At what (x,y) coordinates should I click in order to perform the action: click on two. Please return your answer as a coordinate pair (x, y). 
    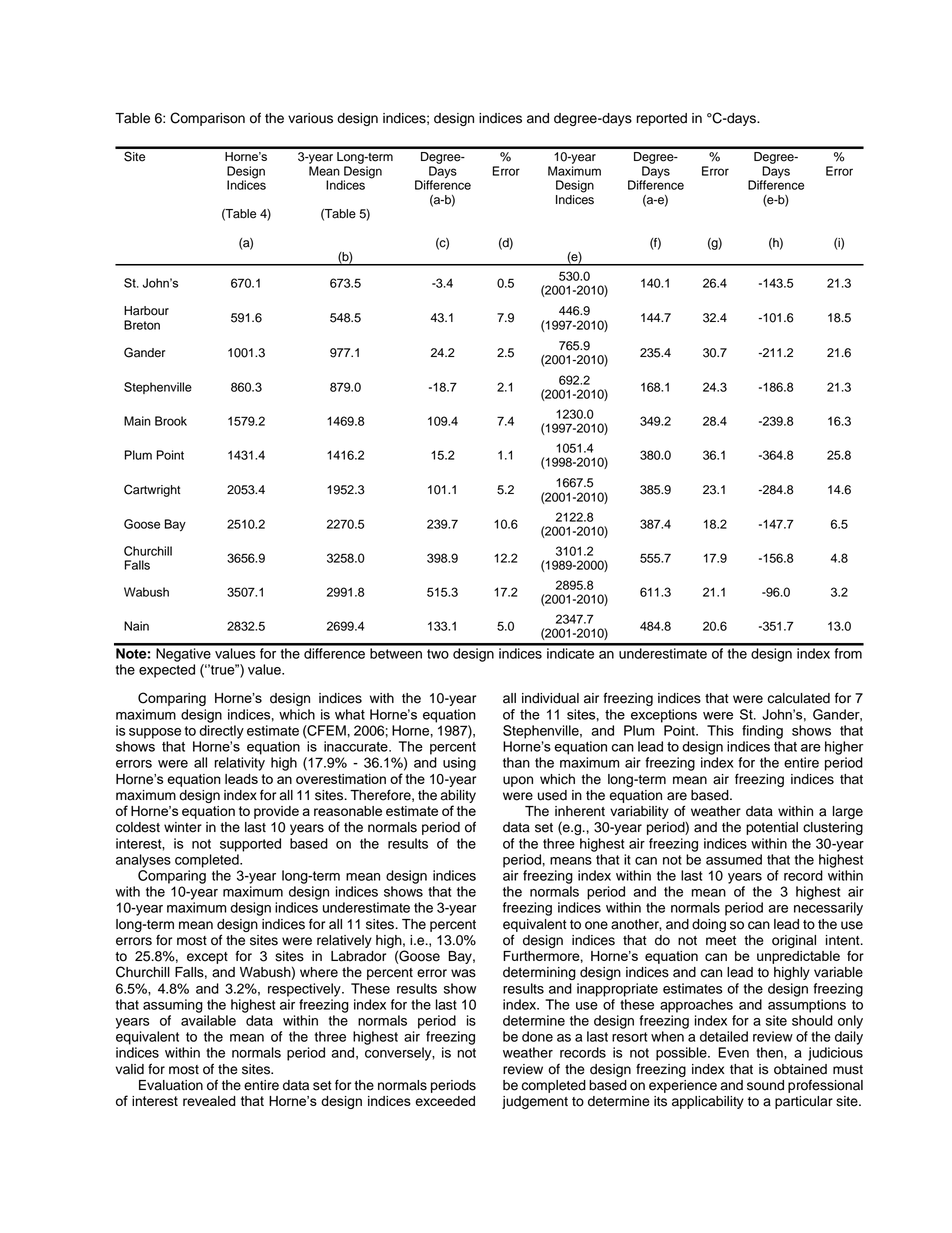
    Looking at the image, I should click on (438, 654).
